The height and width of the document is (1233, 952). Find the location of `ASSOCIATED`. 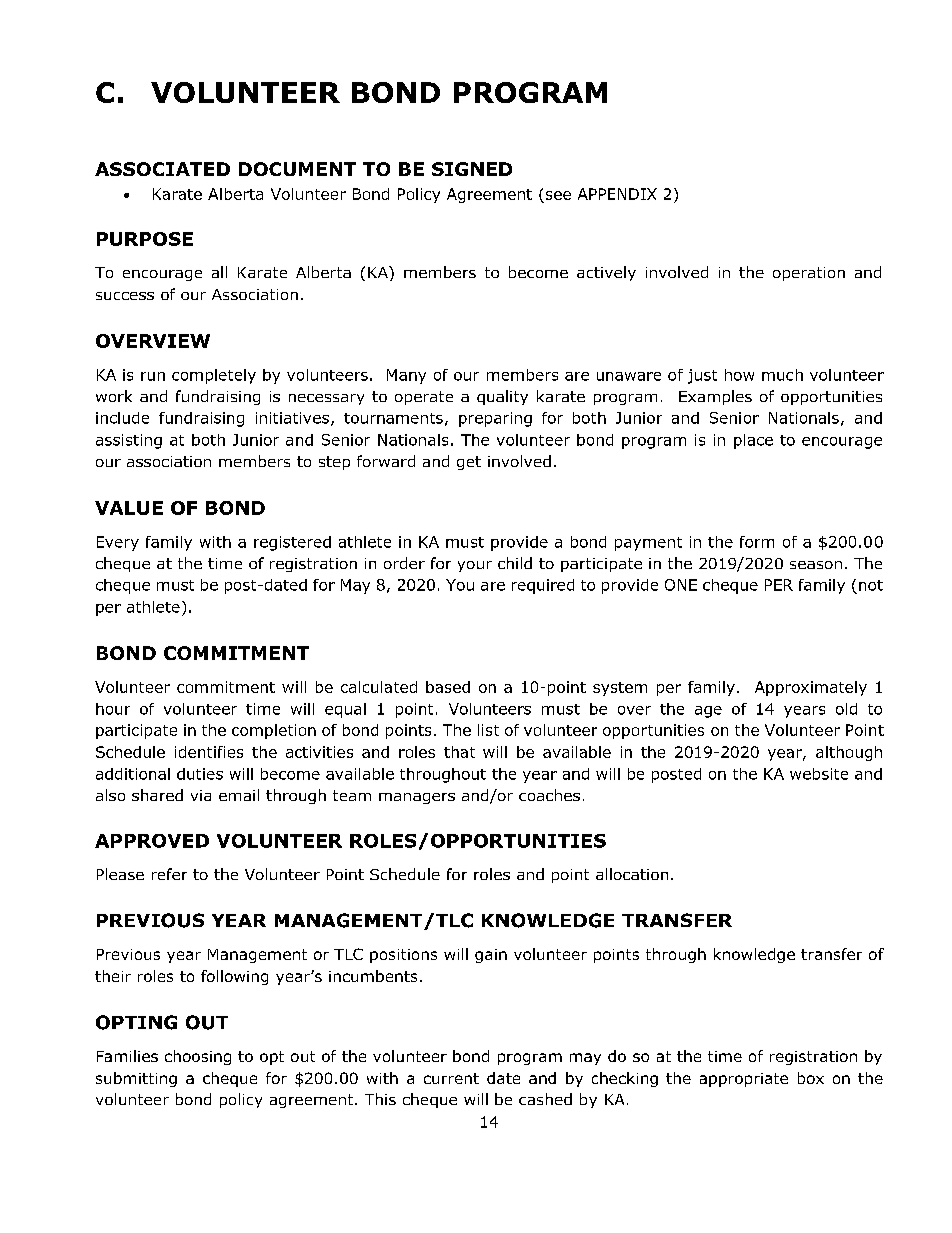

ASSOCIATED is located at coordinates (162, 169).
